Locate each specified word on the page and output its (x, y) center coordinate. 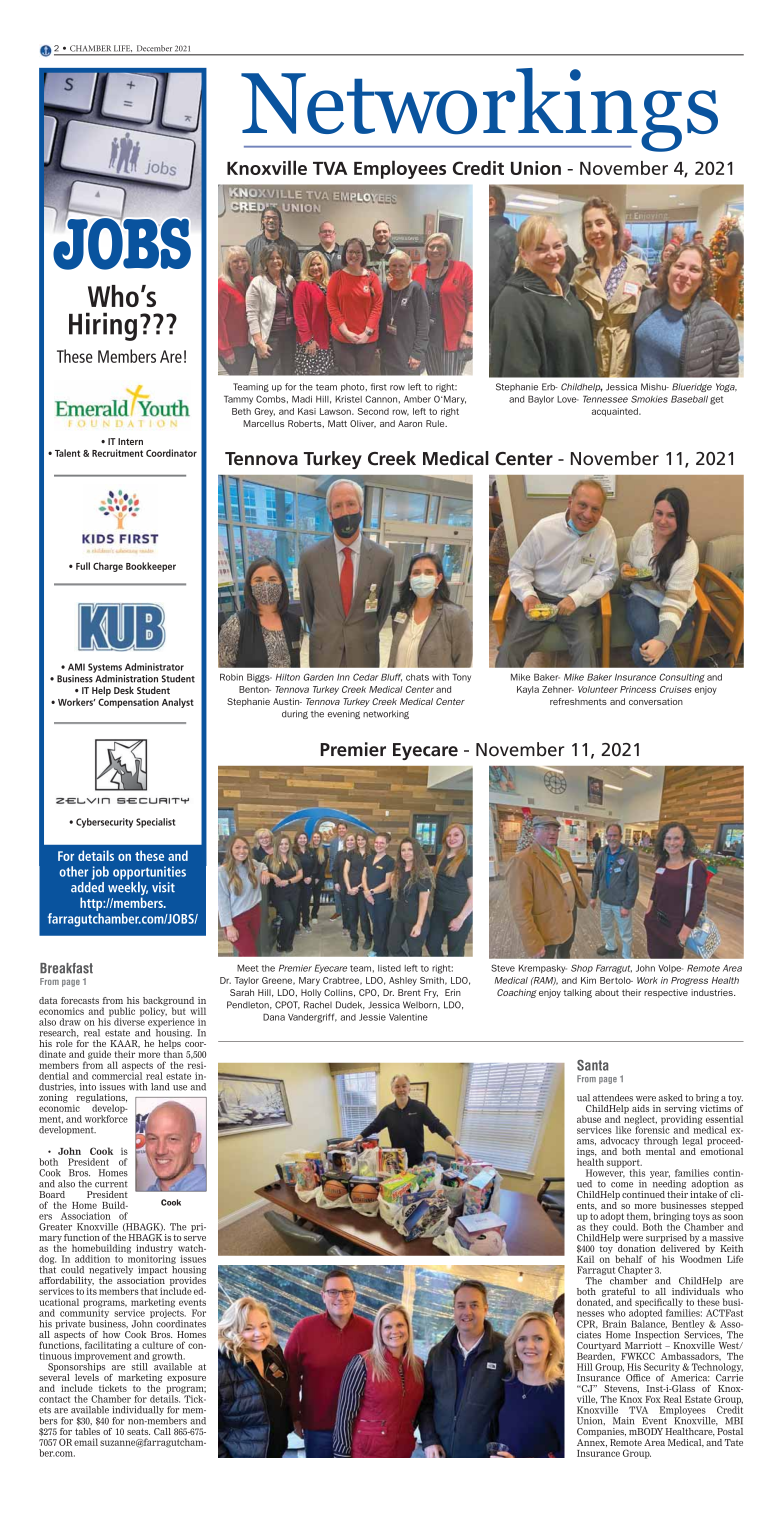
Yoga (726, 387)
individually (138, 1410)
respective (666, 993)
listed (389, 968)
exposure (186, 1379)
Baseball (689, 399)
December (154, 48)
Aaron (410, 423)
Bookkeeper (151, 567)
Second (373, 411)
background (168, 1002)
